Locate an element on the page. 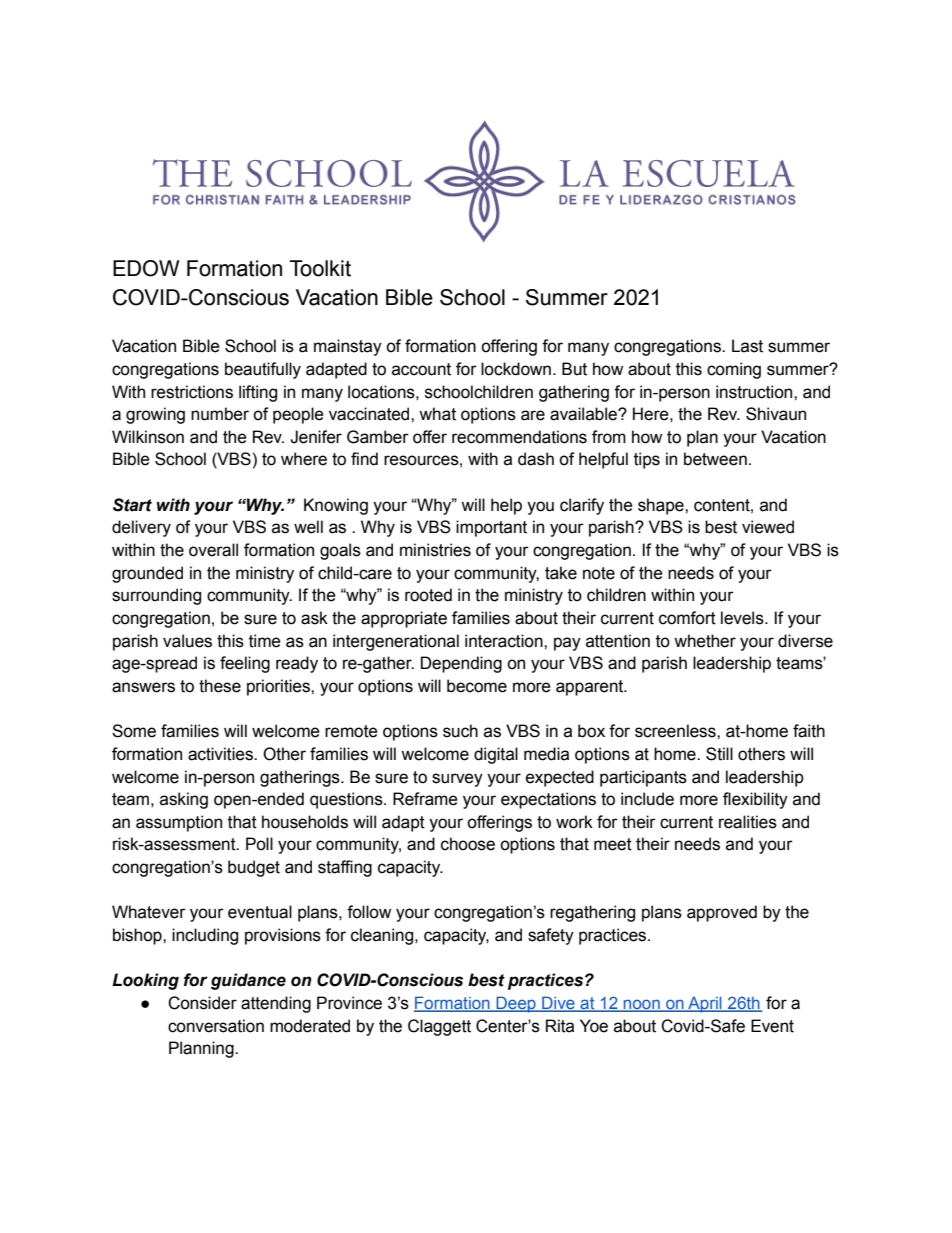  values is located at coordinates (187, 641).
